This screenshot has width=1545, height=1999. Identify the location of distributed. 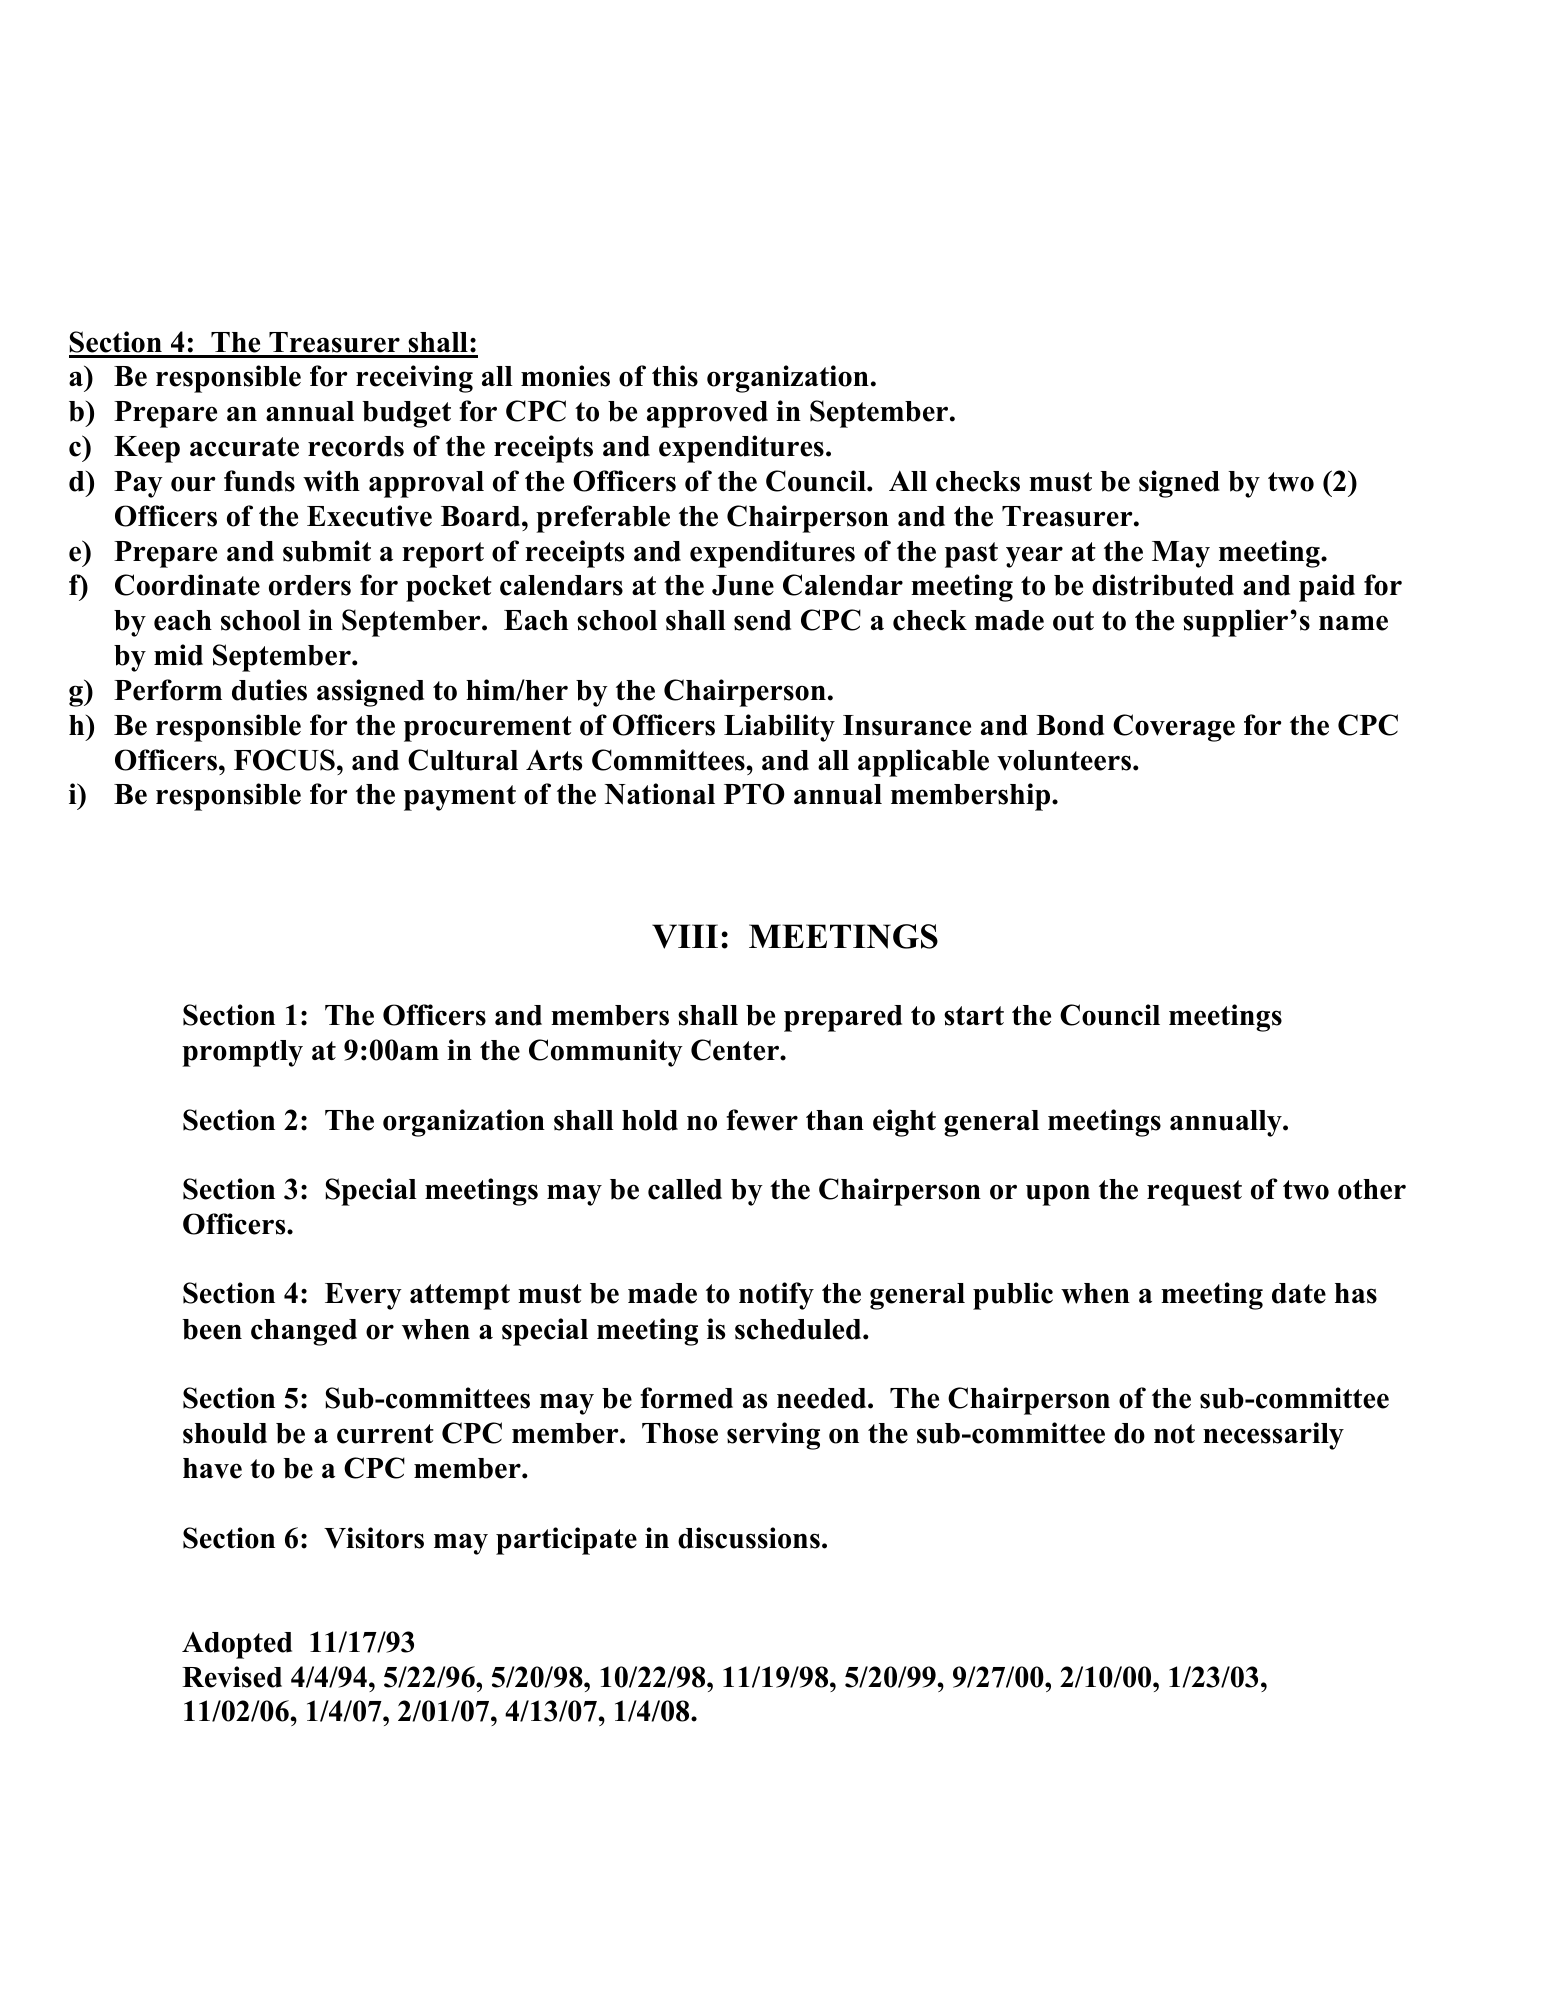
(1163, 585).
